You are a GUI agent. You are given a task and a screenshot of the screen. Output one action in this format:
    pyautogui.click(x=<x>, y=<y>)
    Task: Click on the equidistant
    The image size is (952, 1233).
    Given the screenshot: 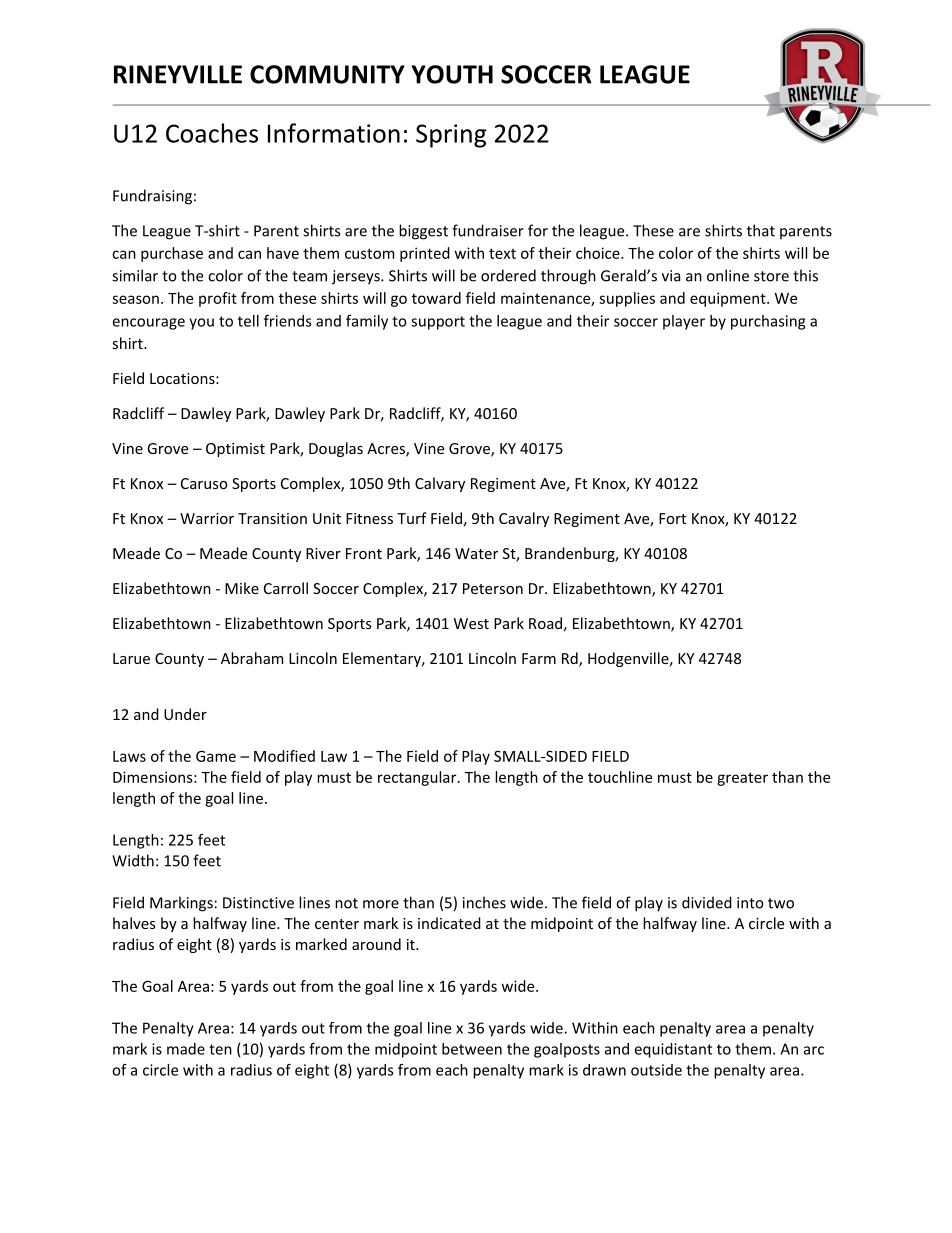 What is the action you would take?
    pyautogui.click(x=673, y=1050)
